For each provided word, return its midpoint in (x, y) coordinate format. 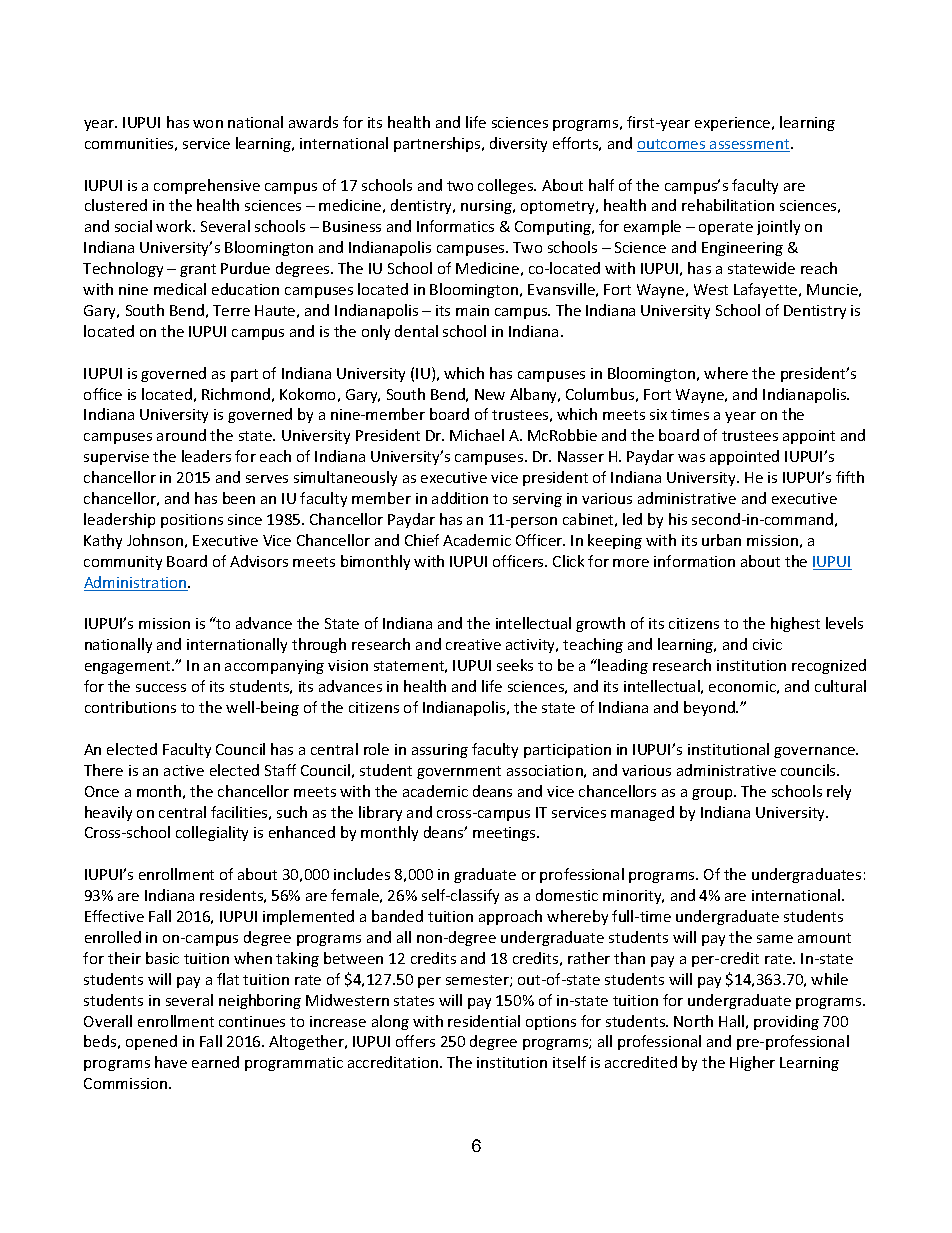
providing (786, 1022)
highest (795, 624)
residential (484, 1021)
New (490, 394)
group (713, 794)
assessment (750, 145)
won (208, 124)
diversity (518, 144)
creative (473, 644)
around (181, 435)
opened (151, 1042)
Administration (136, 583)
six (658, 414)
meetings (505, 834)
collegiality (212, 833)
